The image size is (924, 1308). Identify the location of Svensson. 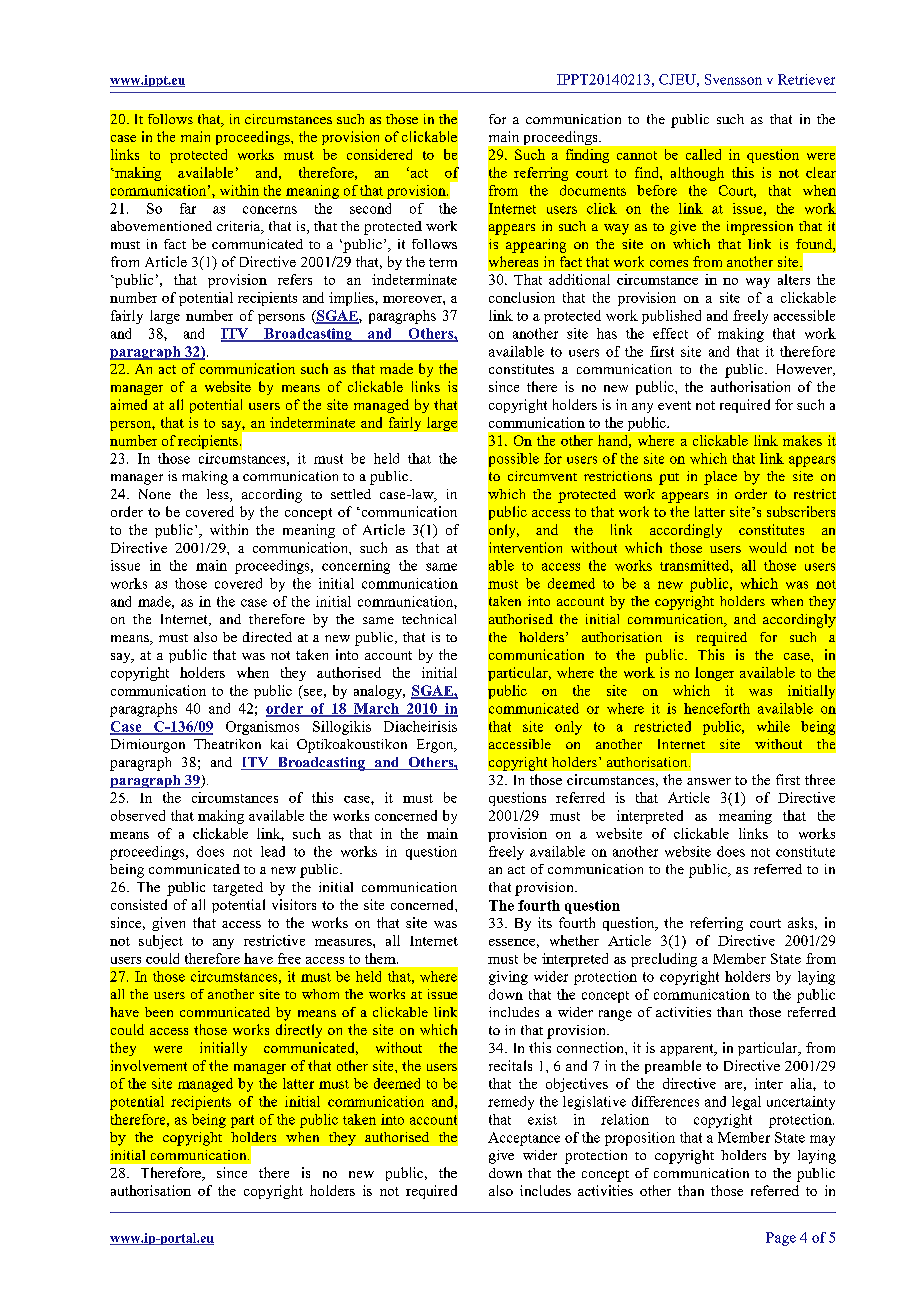
(733, 79).
